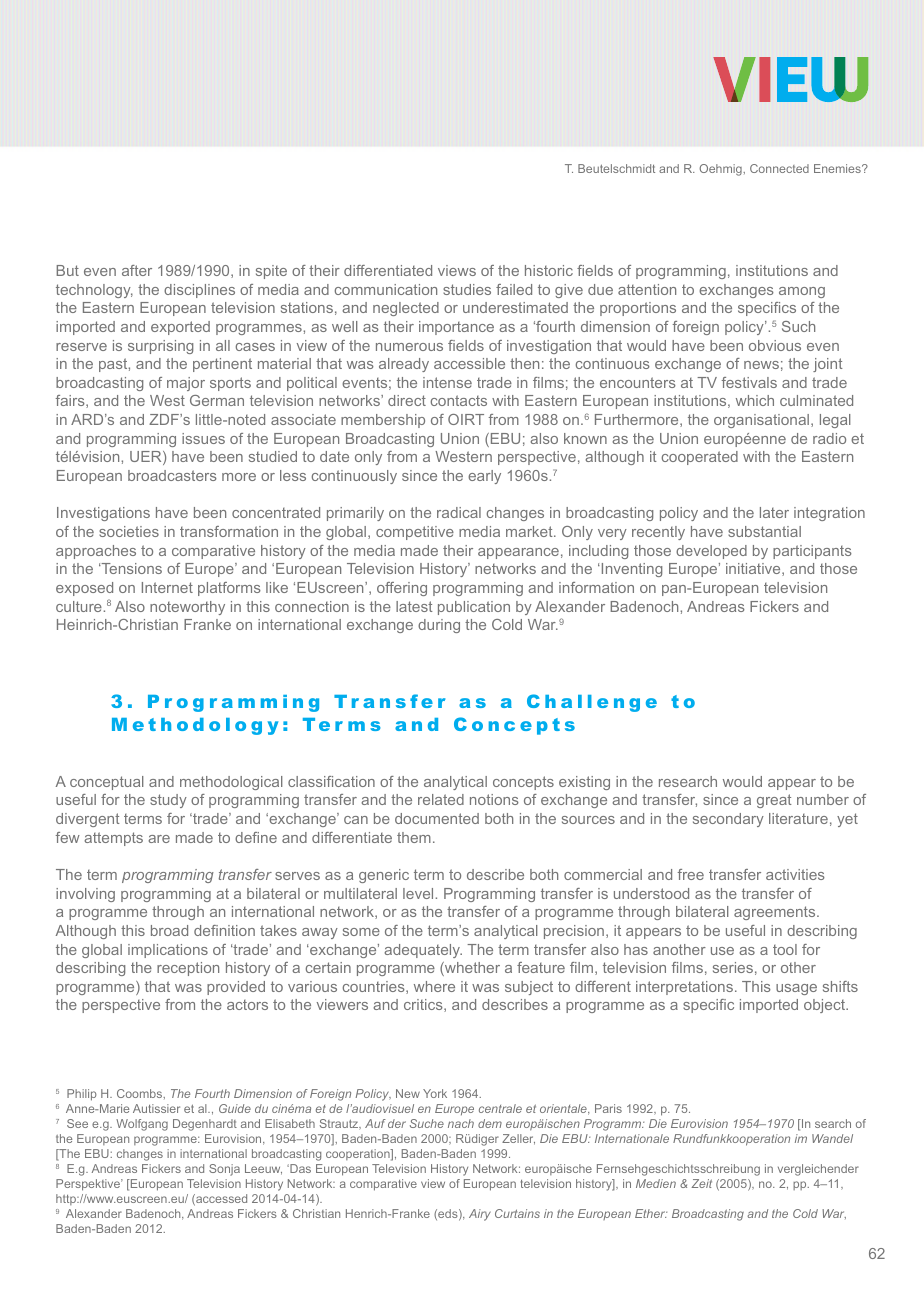 Image resolution: width=924 pixels, height=1308 pixels. What do you see at coordinates (779, 168) in the image?
I see `Connected` at bounding box center [779, 168].
